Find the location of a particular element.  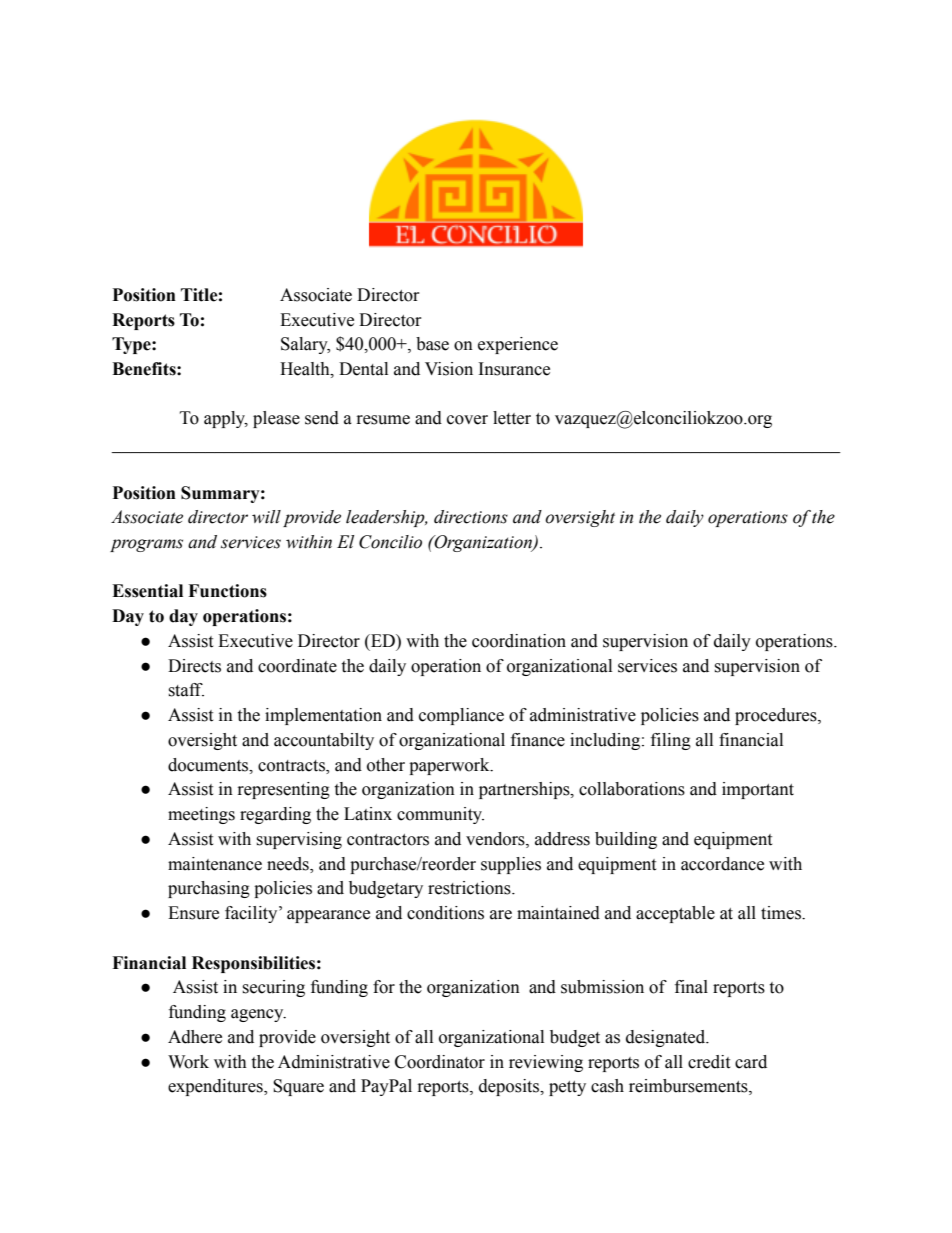

Salary is located at coordinates (305, 345).
